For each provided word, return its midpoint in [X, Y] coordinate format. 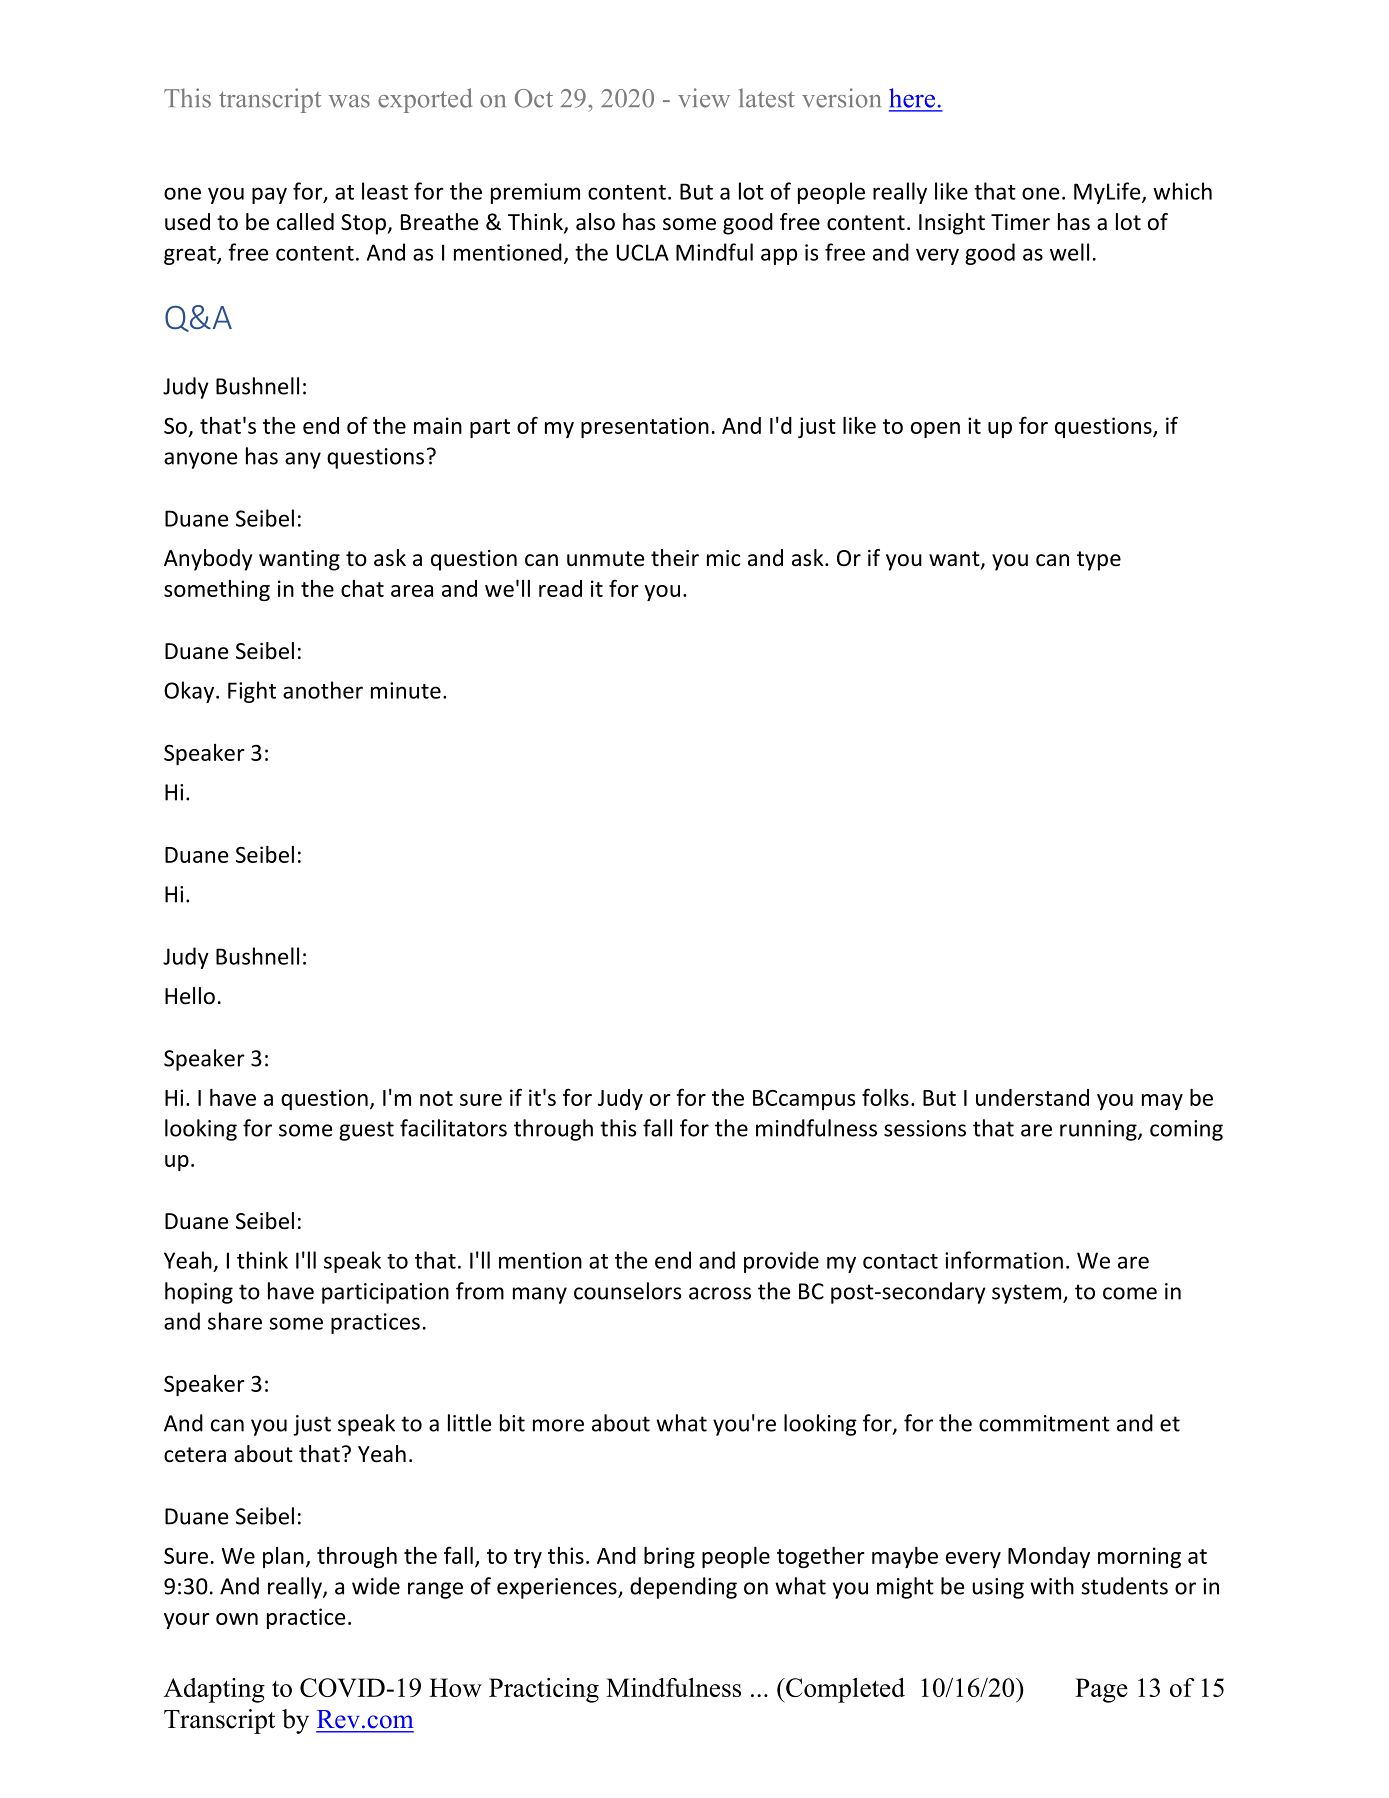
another [323, 690]
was [349, 101]
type [1099, 561]
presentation [645, 427]
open [935, 430]
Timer [1020, 222]
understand [1032, 1097]
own [237, 1619]
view [704, 98]
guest [366, 1131]
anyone [200, 460]
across [720, 1293]
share [235, 1321]
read [560, 588]
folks [885, 1097]
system [1028, 1294]
